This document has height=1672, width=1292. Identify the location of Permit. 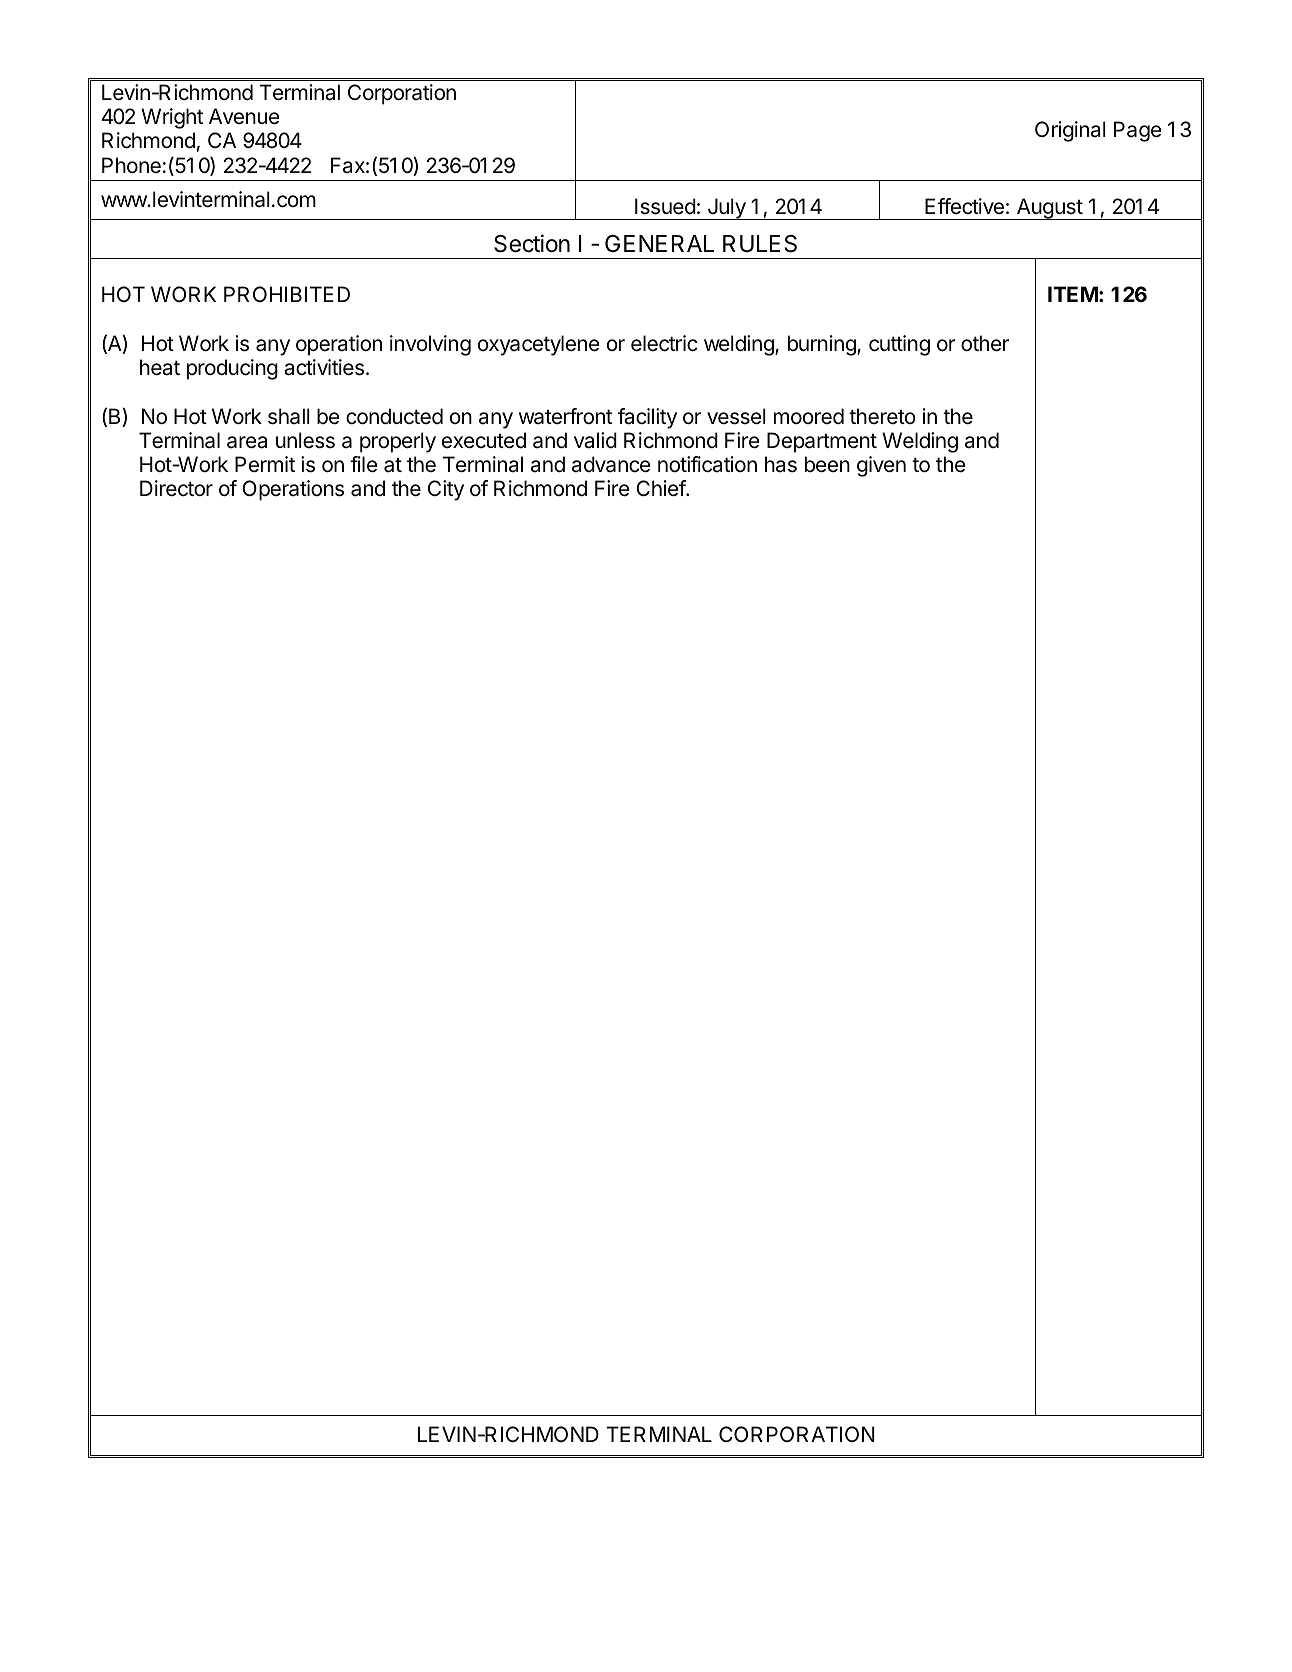
(265, 464).
